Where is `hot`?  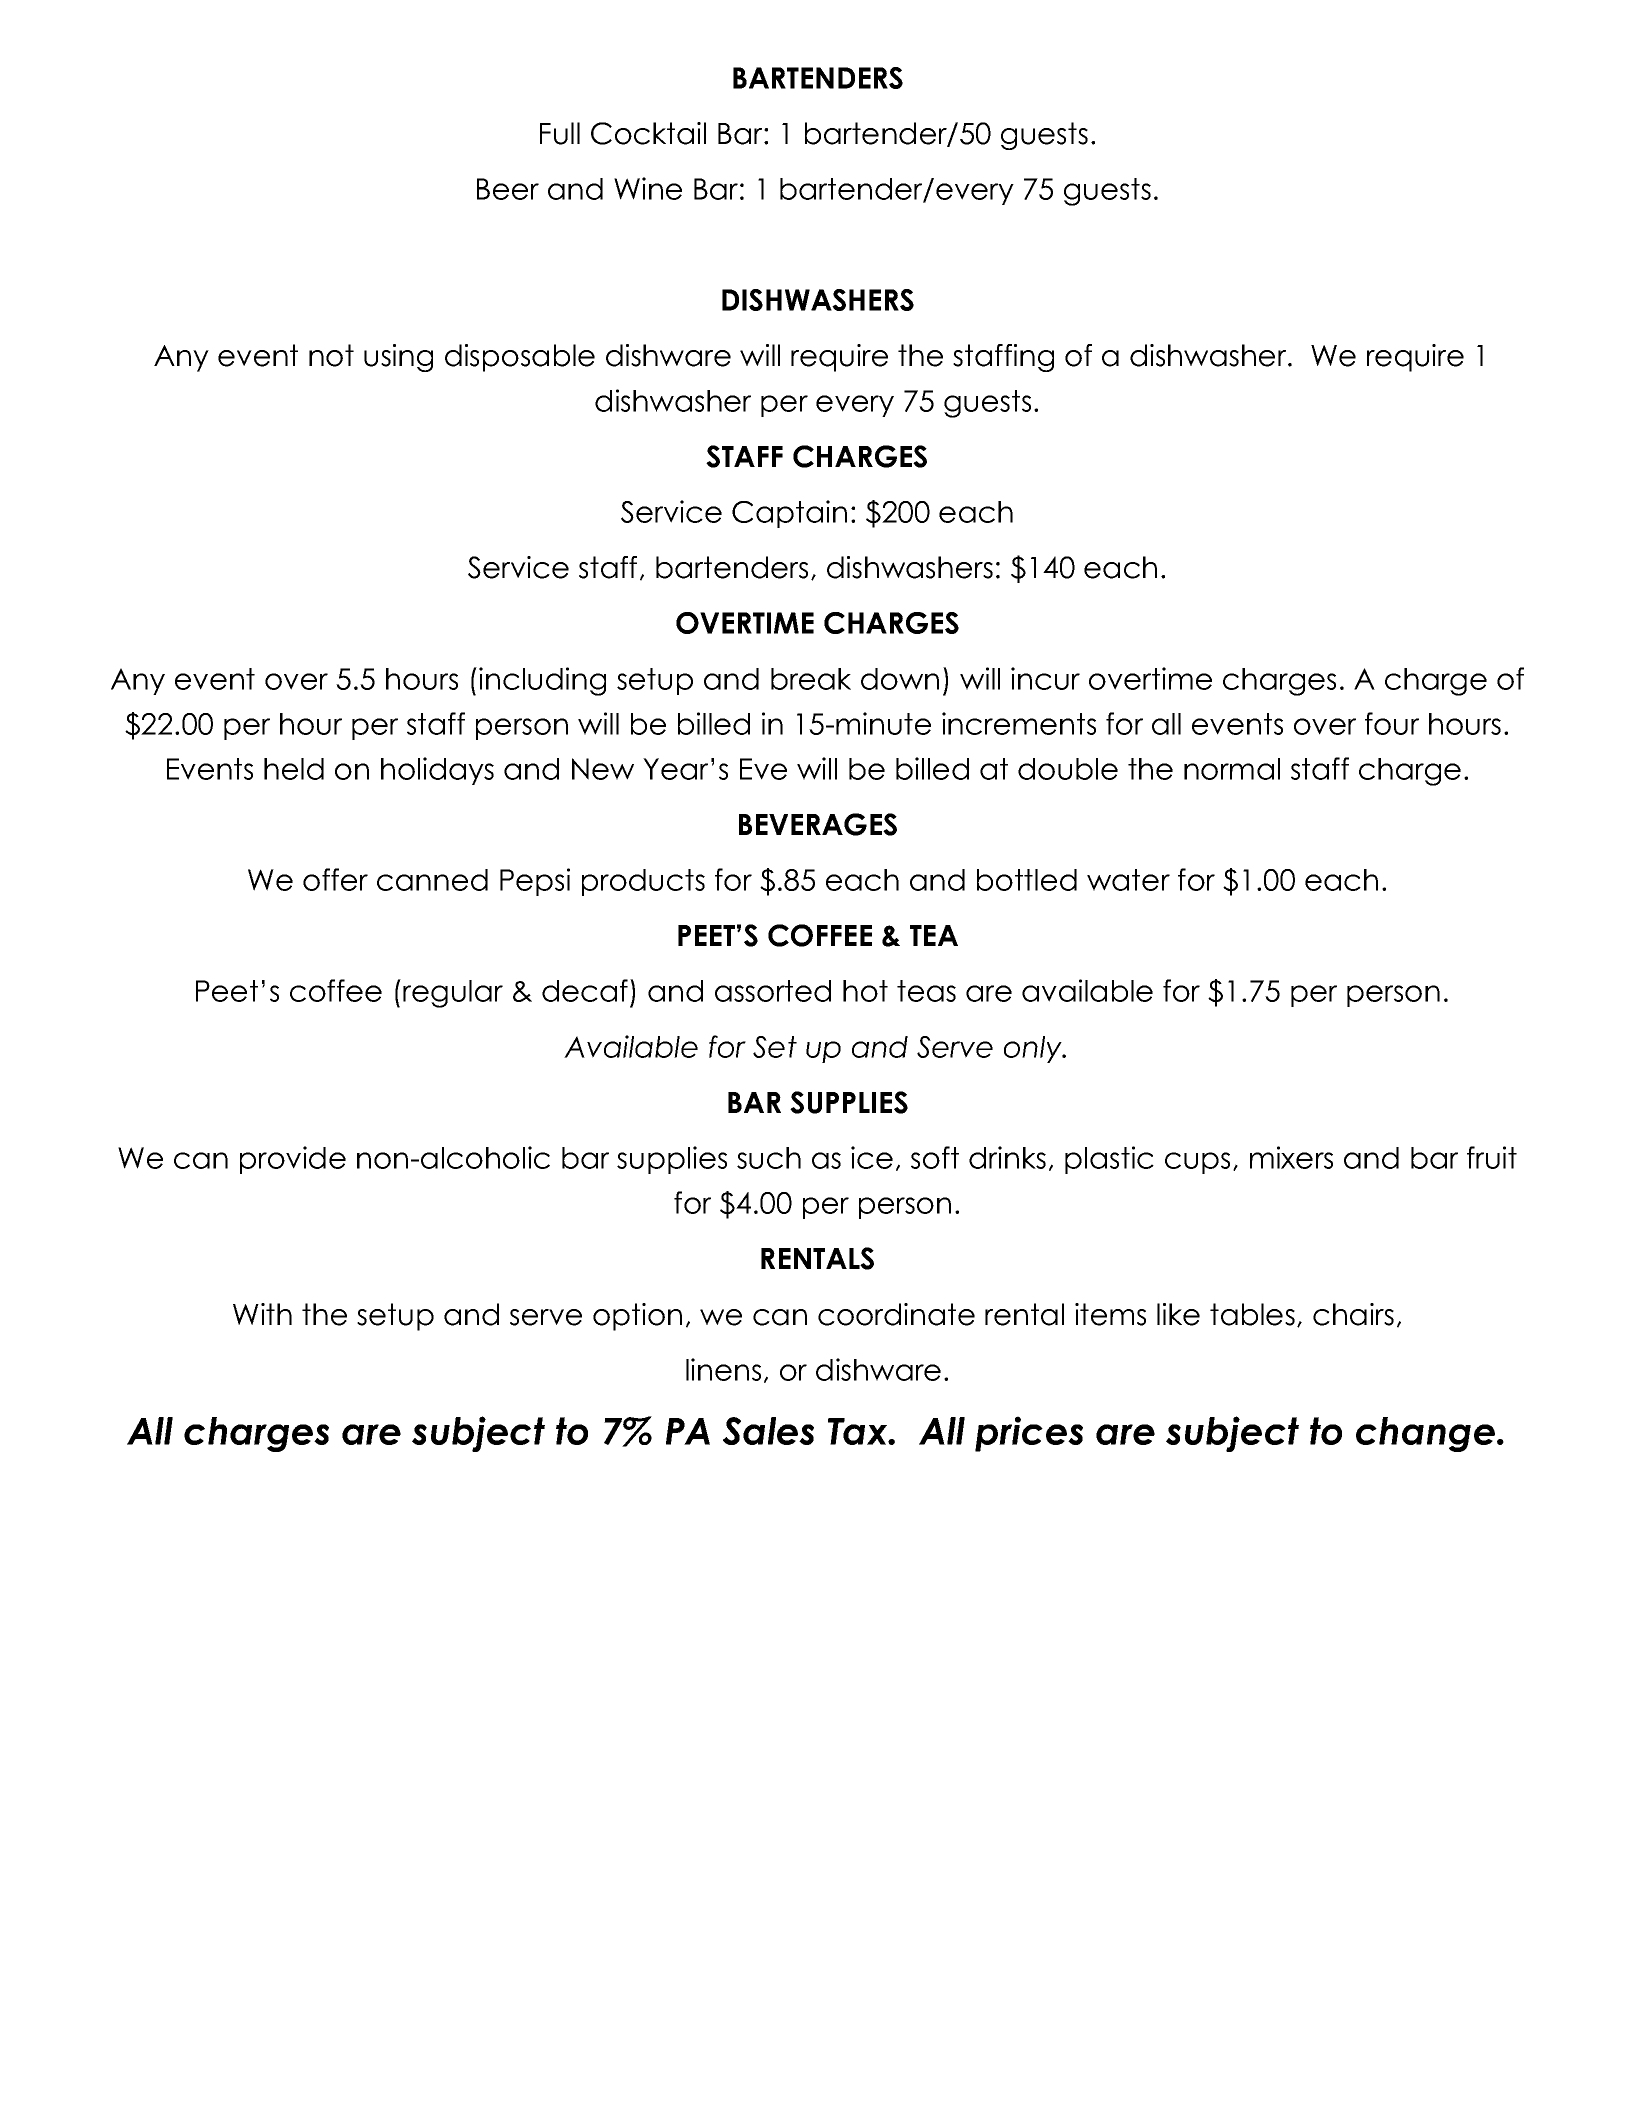
hot is located at coordinates (865, 991).
